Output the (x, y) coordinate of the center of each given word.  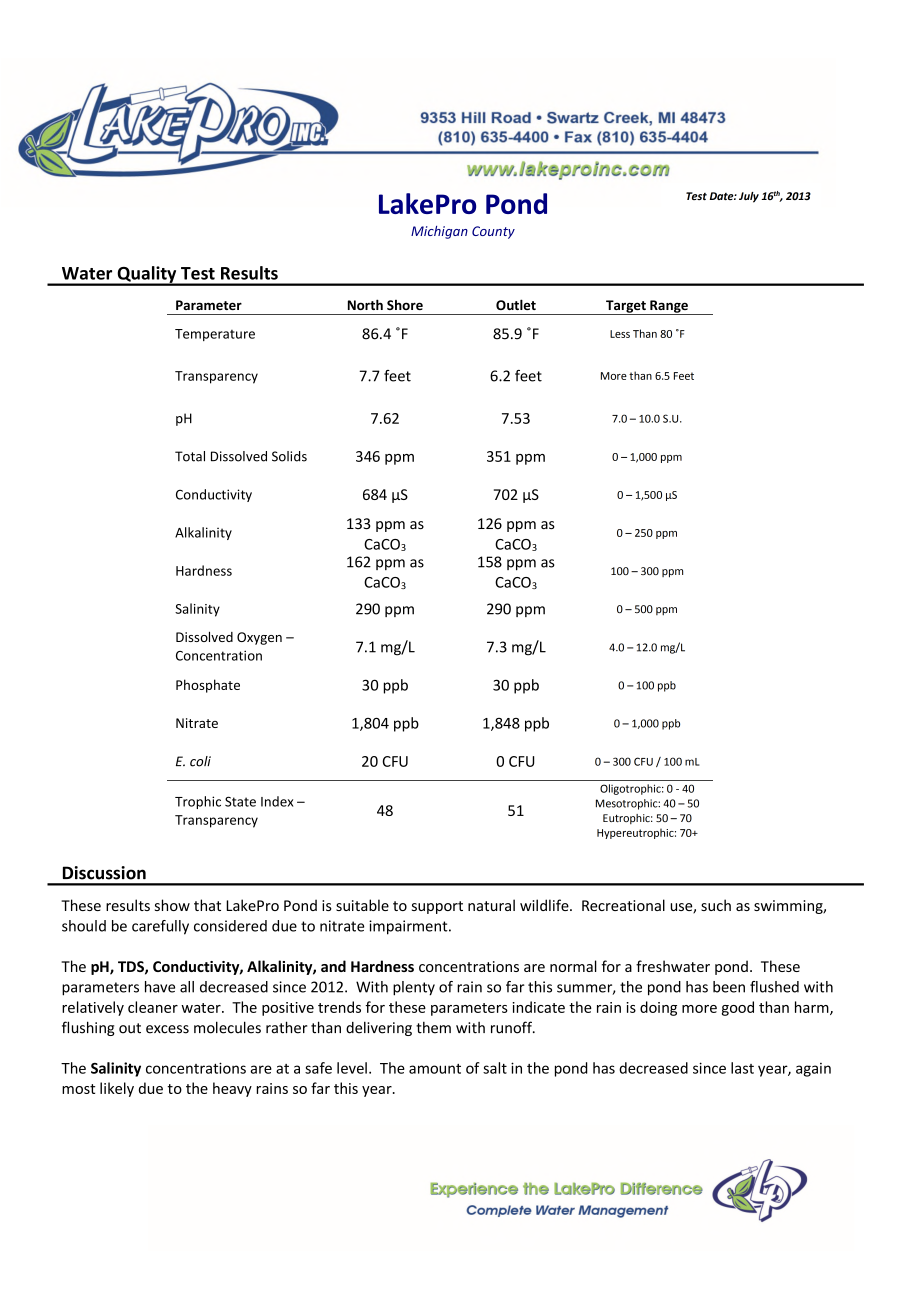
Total (190, 456)
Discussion (104, 873)
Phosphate (208, 686)
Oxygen (259, 638)
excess (167, 1029)
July (749, 197)
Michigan (439, 232)
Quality (147, 275)
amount (435, 1069)
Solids (289, 456)
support (437, 907)
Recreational (623, 905)
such (716, 905)
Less (620, 334)
